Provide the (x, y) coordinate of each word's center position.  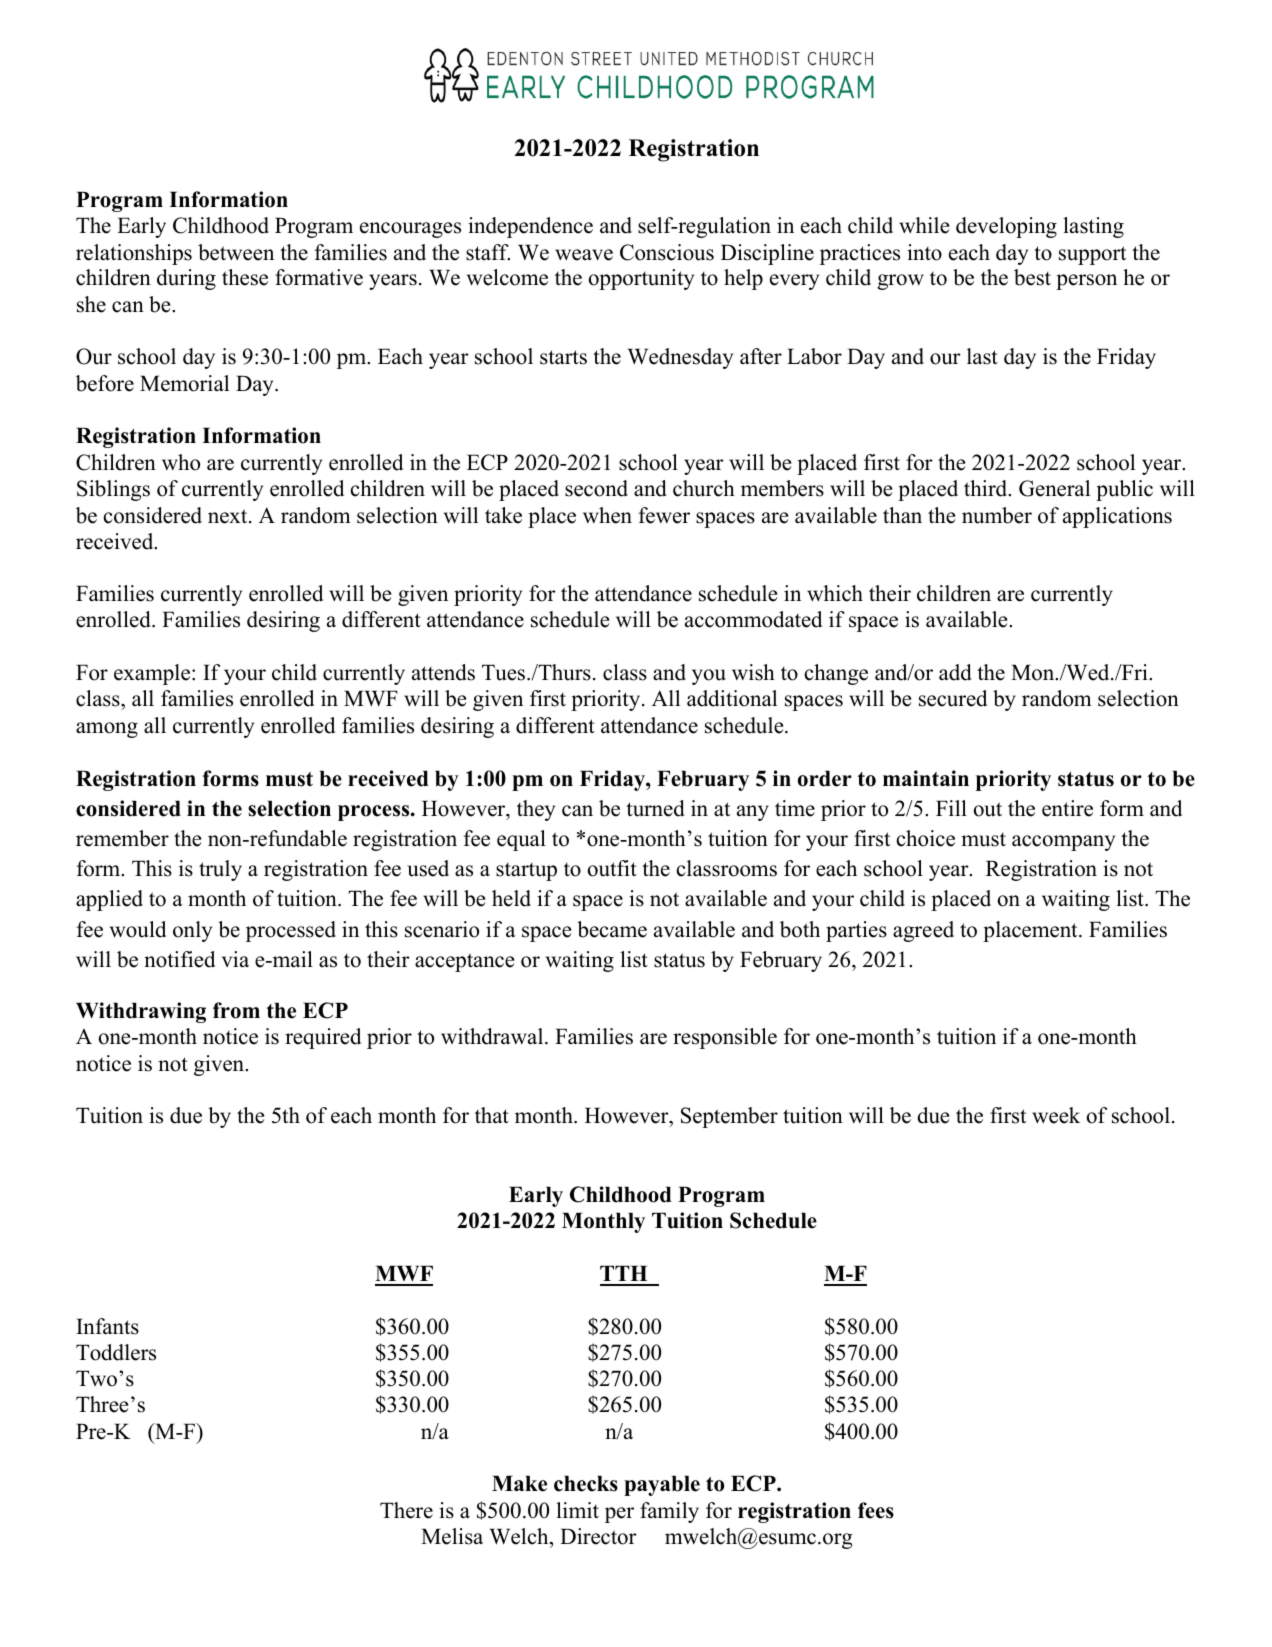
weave (584, 255)
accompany (1063, 843)
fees (876, 1510)
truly (220, 870)
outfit (612, 868)
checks (586, 1483)
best (1032, 277)
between (236, 252)
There (406, 1510)
